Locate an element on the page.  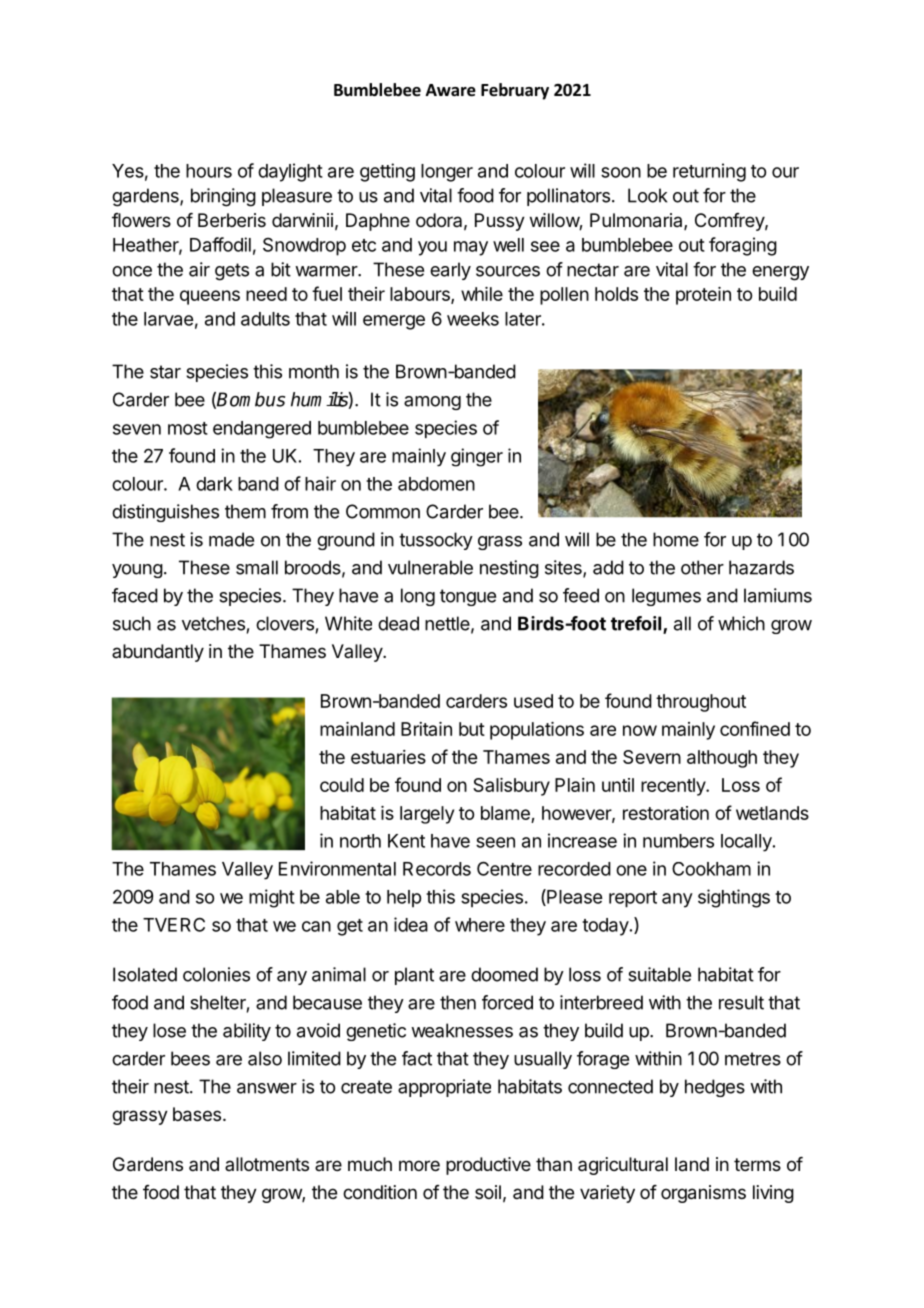
might is located at coordinates (272, 898).
